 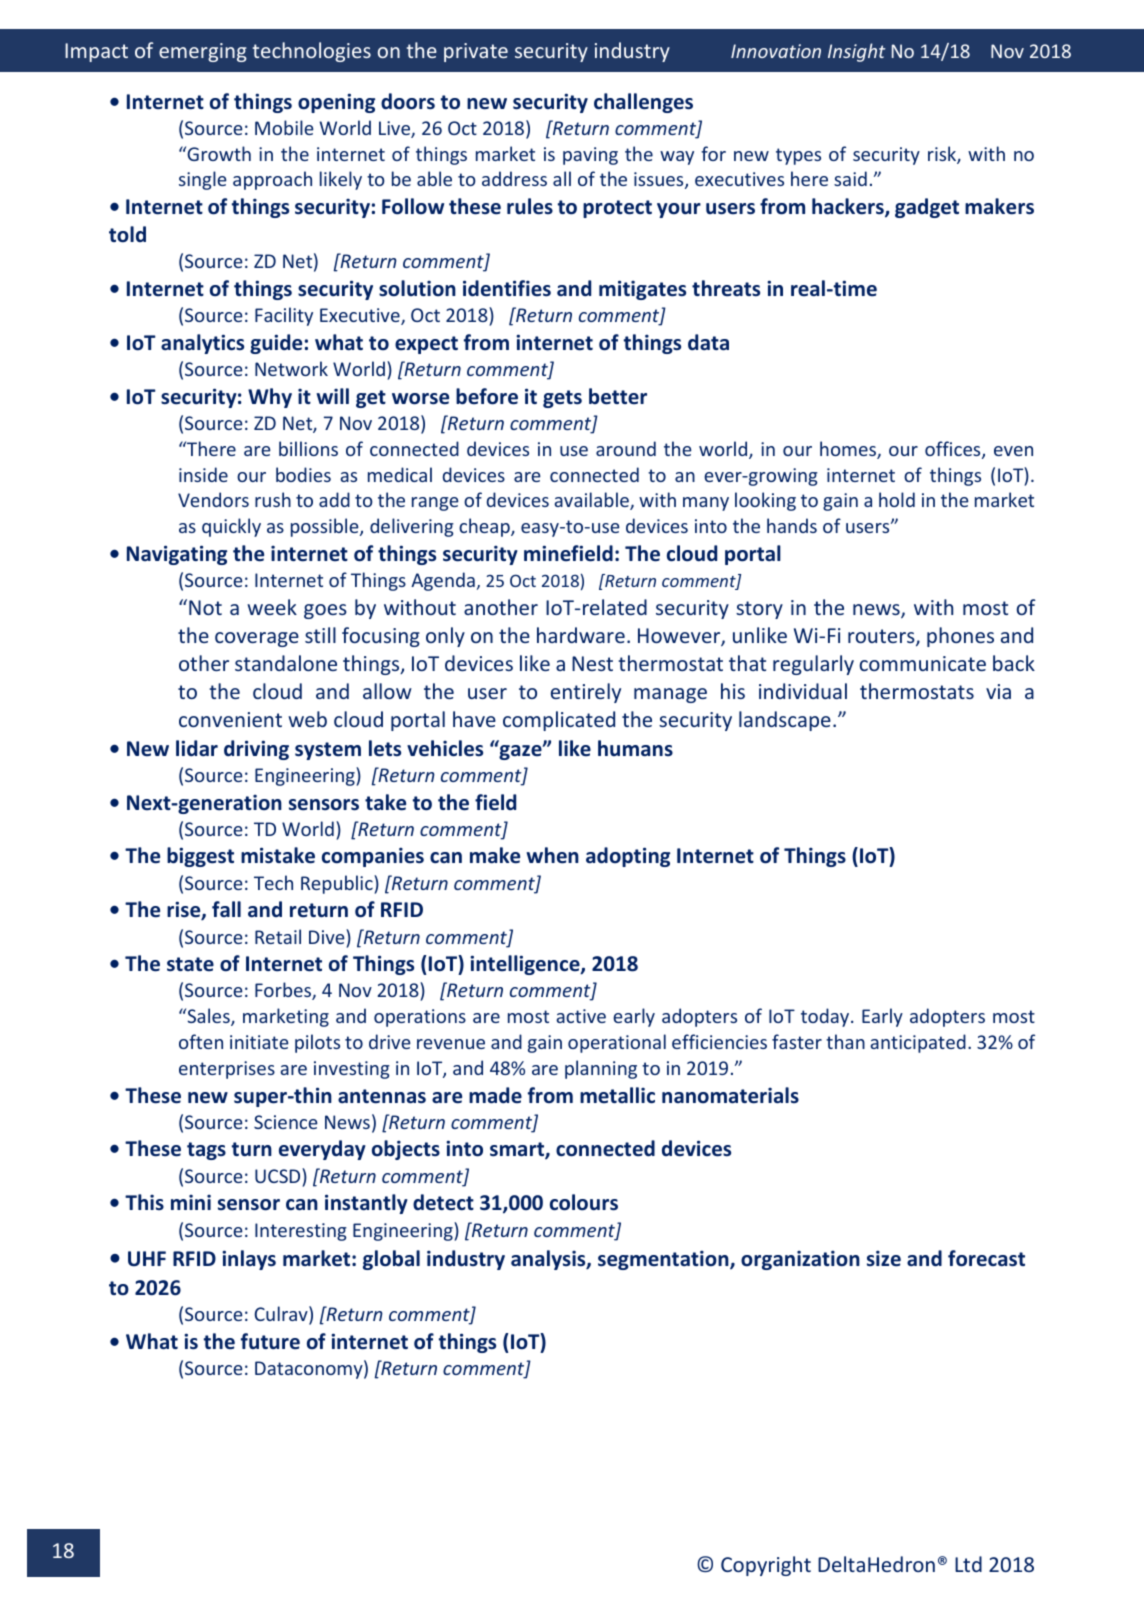 What do you see at coordinates (954, 450) in the screenshot?
I see `offices` at bounding box center [954, 450].
